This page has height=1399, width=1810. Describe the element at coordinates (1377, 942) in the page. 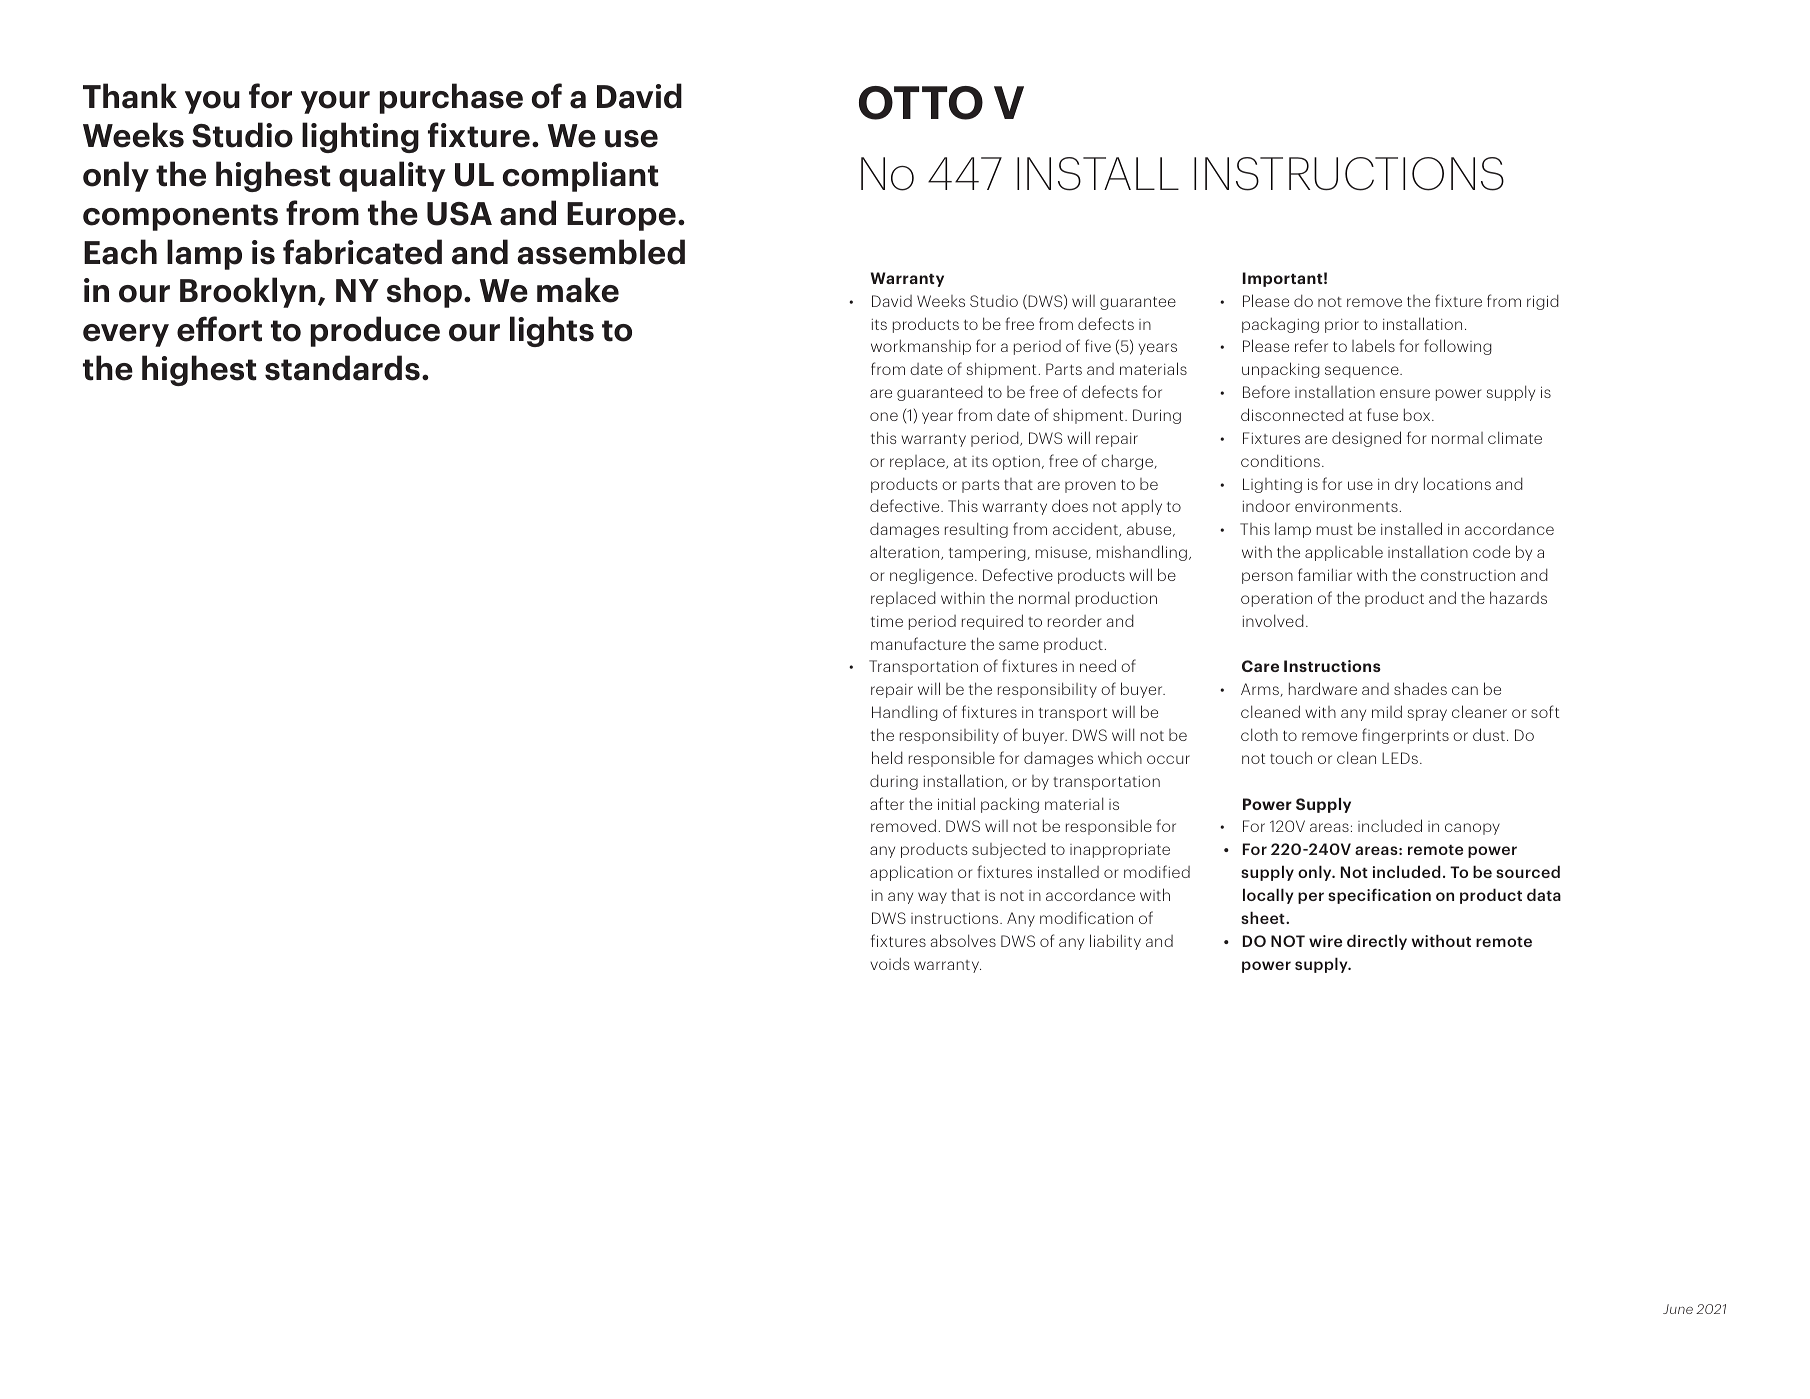

I see `directly` at that location.
